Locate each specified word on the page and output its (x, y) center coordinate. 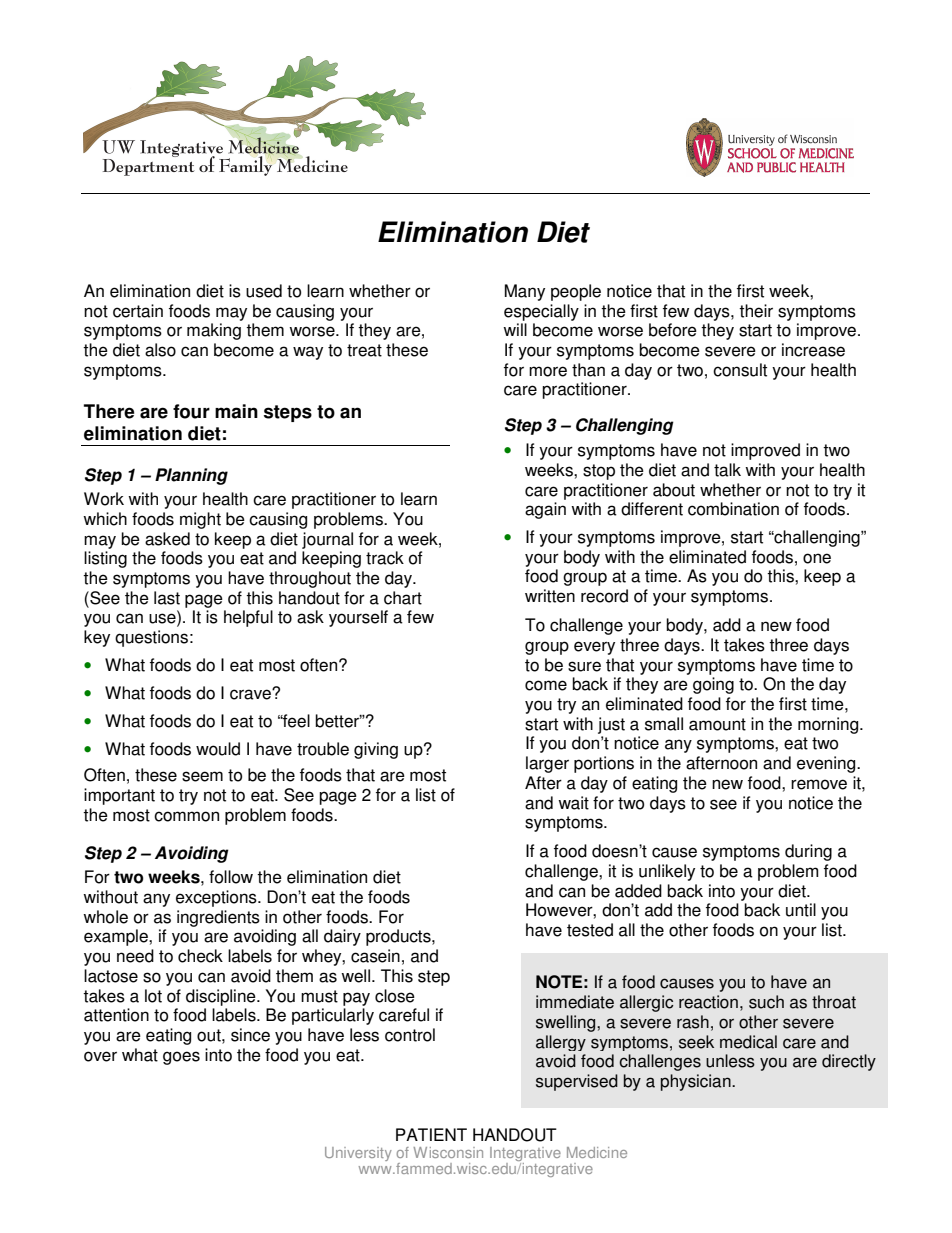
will (515, 329)
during (808, 852)
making (214, 331)
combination (733, 509)
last (167, 598)
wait (573, 803)
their (756, 311)
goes (181, 1058)
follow (231, 877)
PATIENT (431, 1134)
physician (697, 1082)
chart (403, 598)
